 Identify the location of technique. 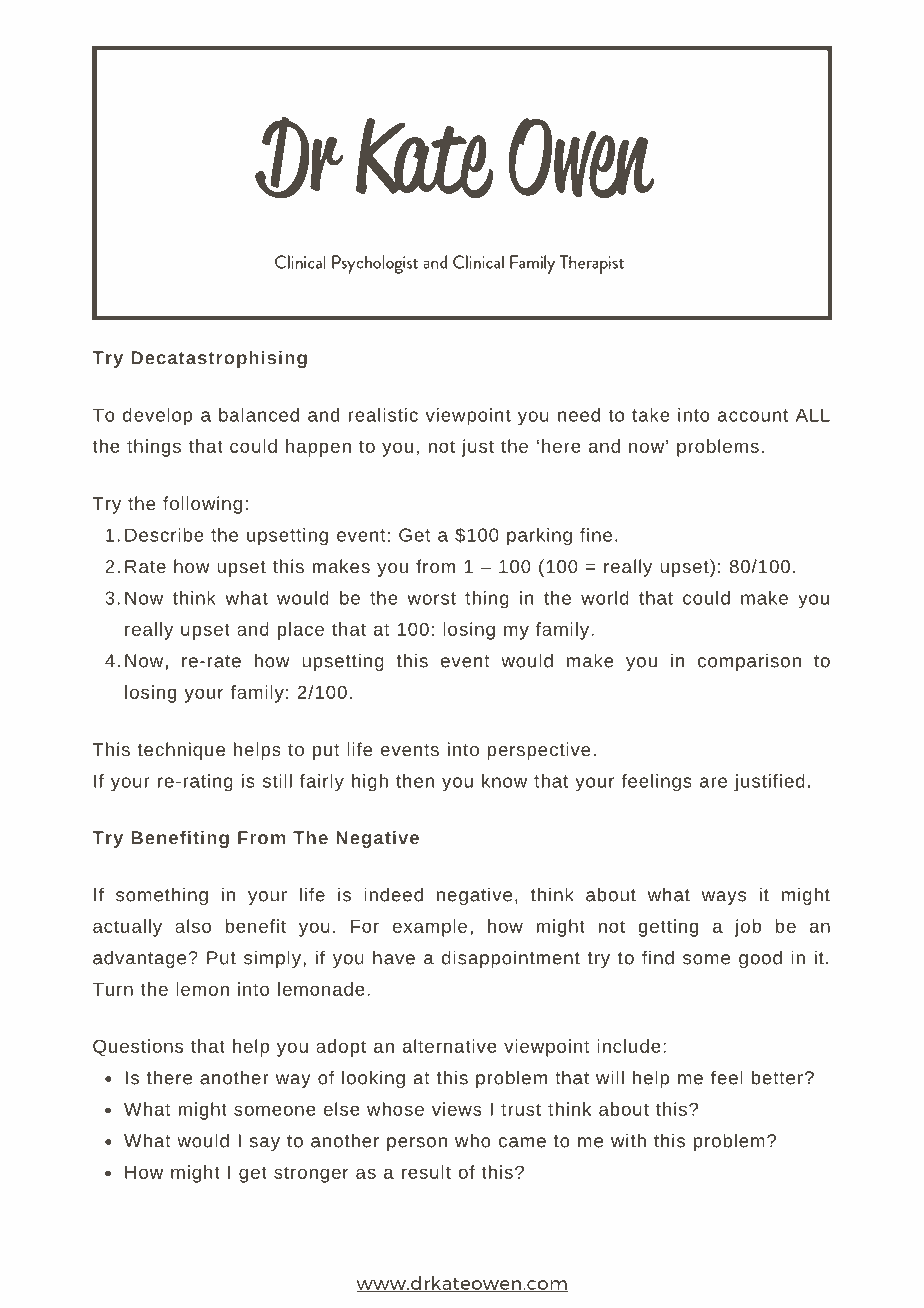
(181, 751).
